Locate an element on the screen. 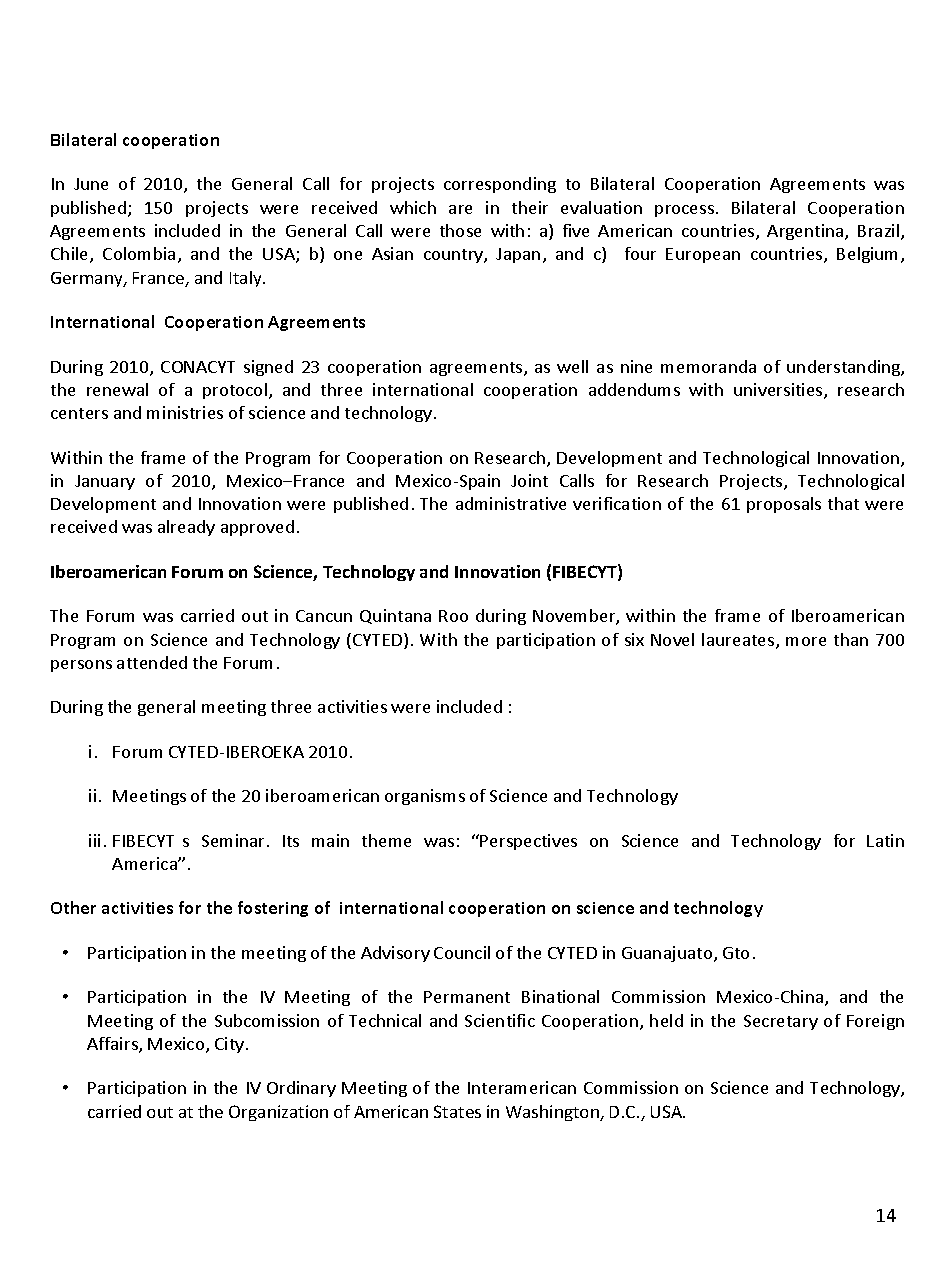 Image resolution: width=952 pixels, height=1270 pixels. Colombia is located at coordinates (139, 253).
